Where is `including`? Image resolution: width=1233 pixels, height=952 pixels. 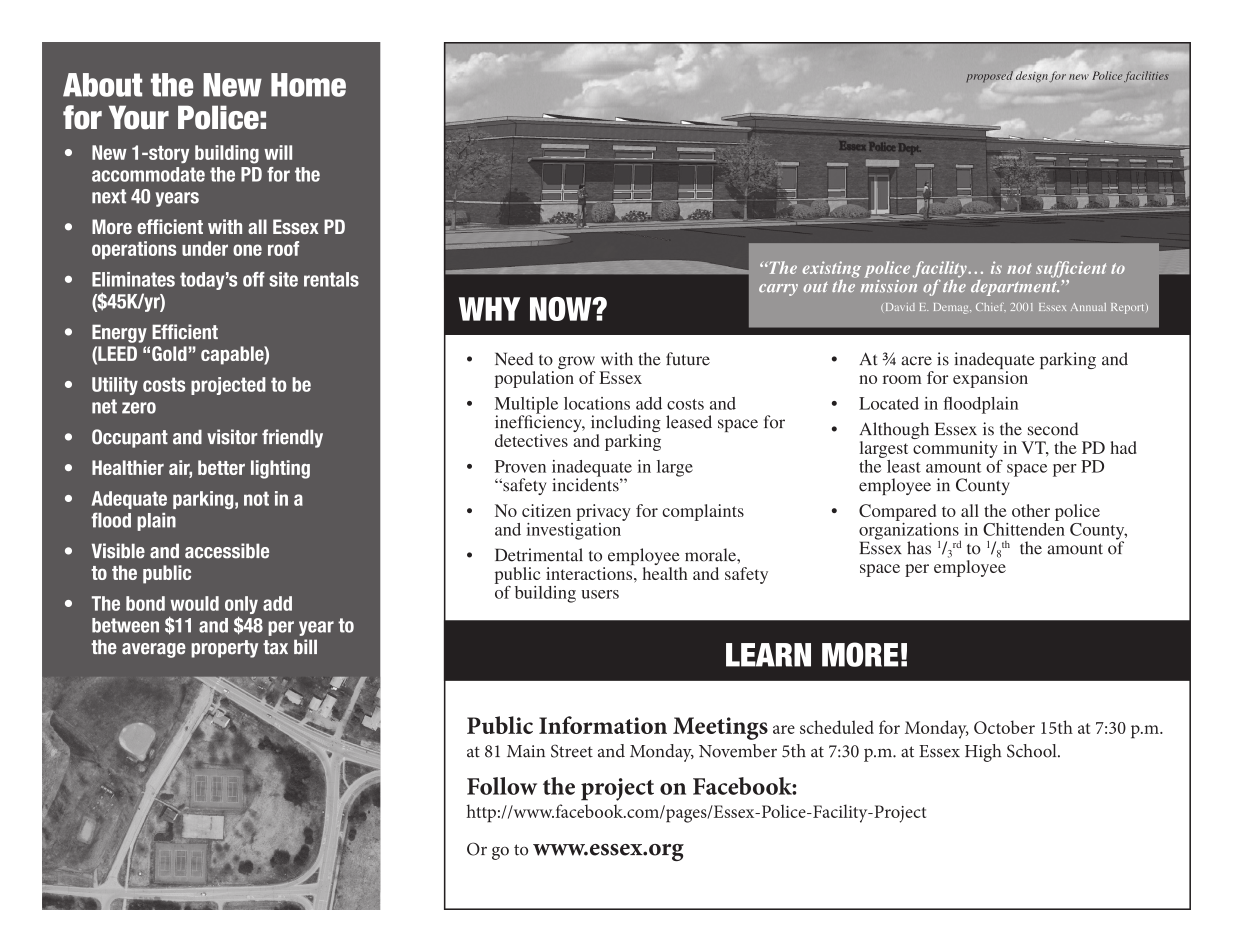 including is located at coordinates (626, 425).
